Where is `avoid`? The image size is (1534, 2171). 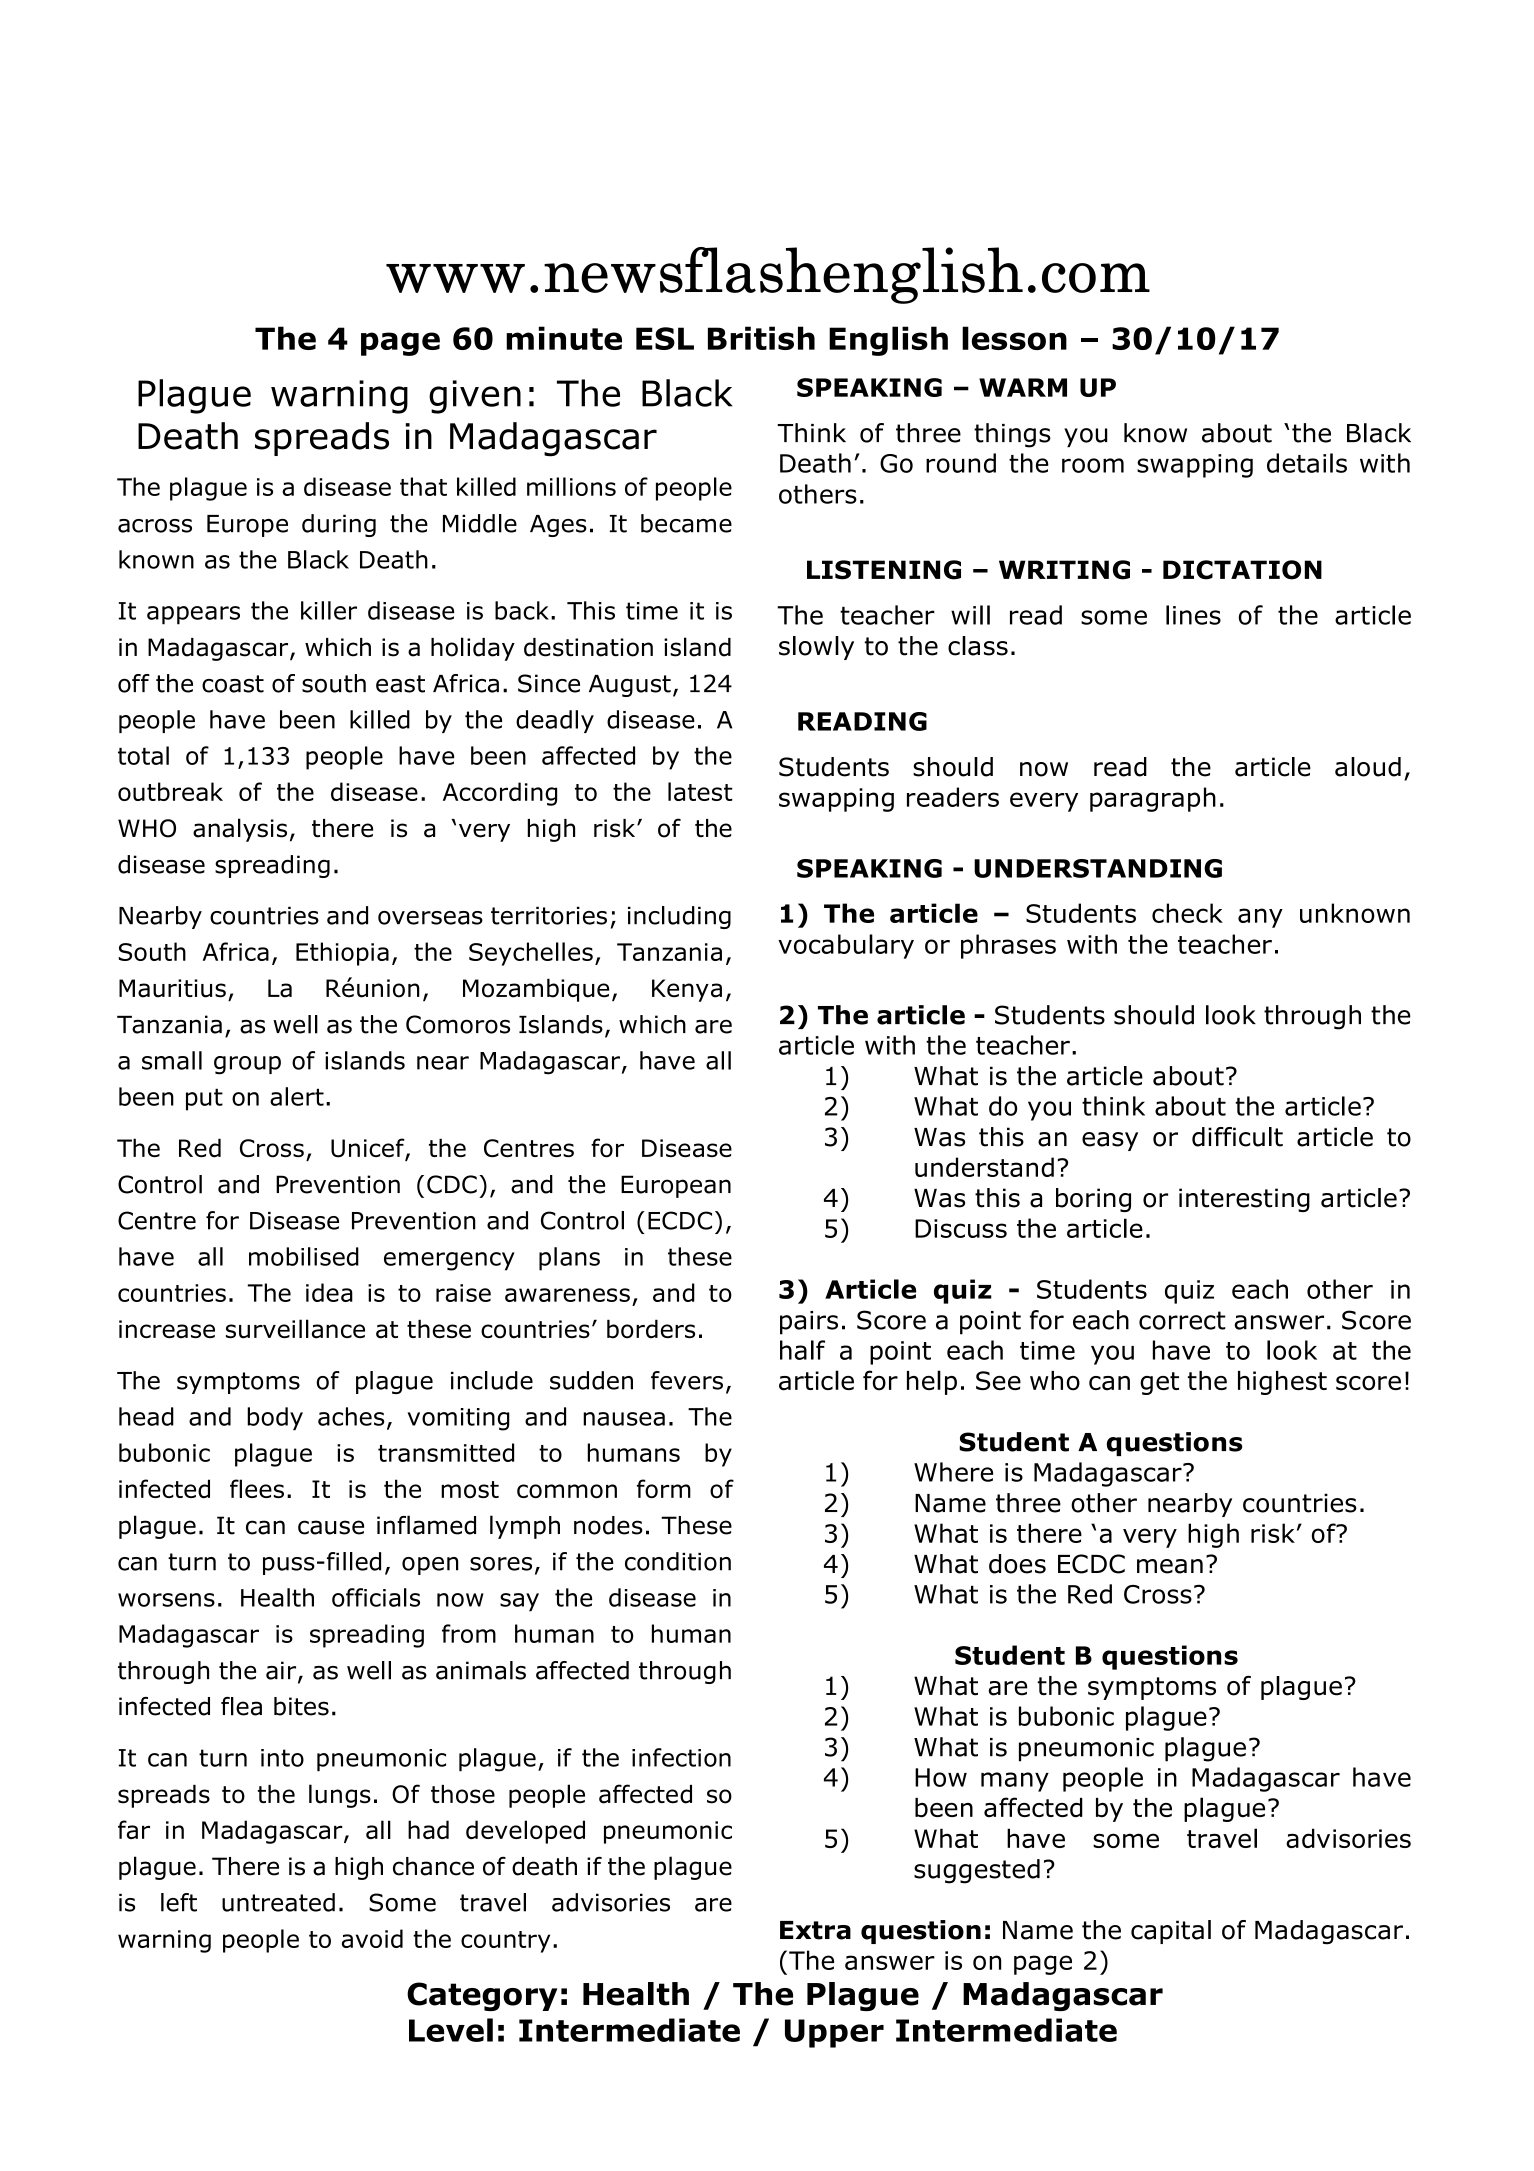 avoid is located at coordinates (372, 1938).
